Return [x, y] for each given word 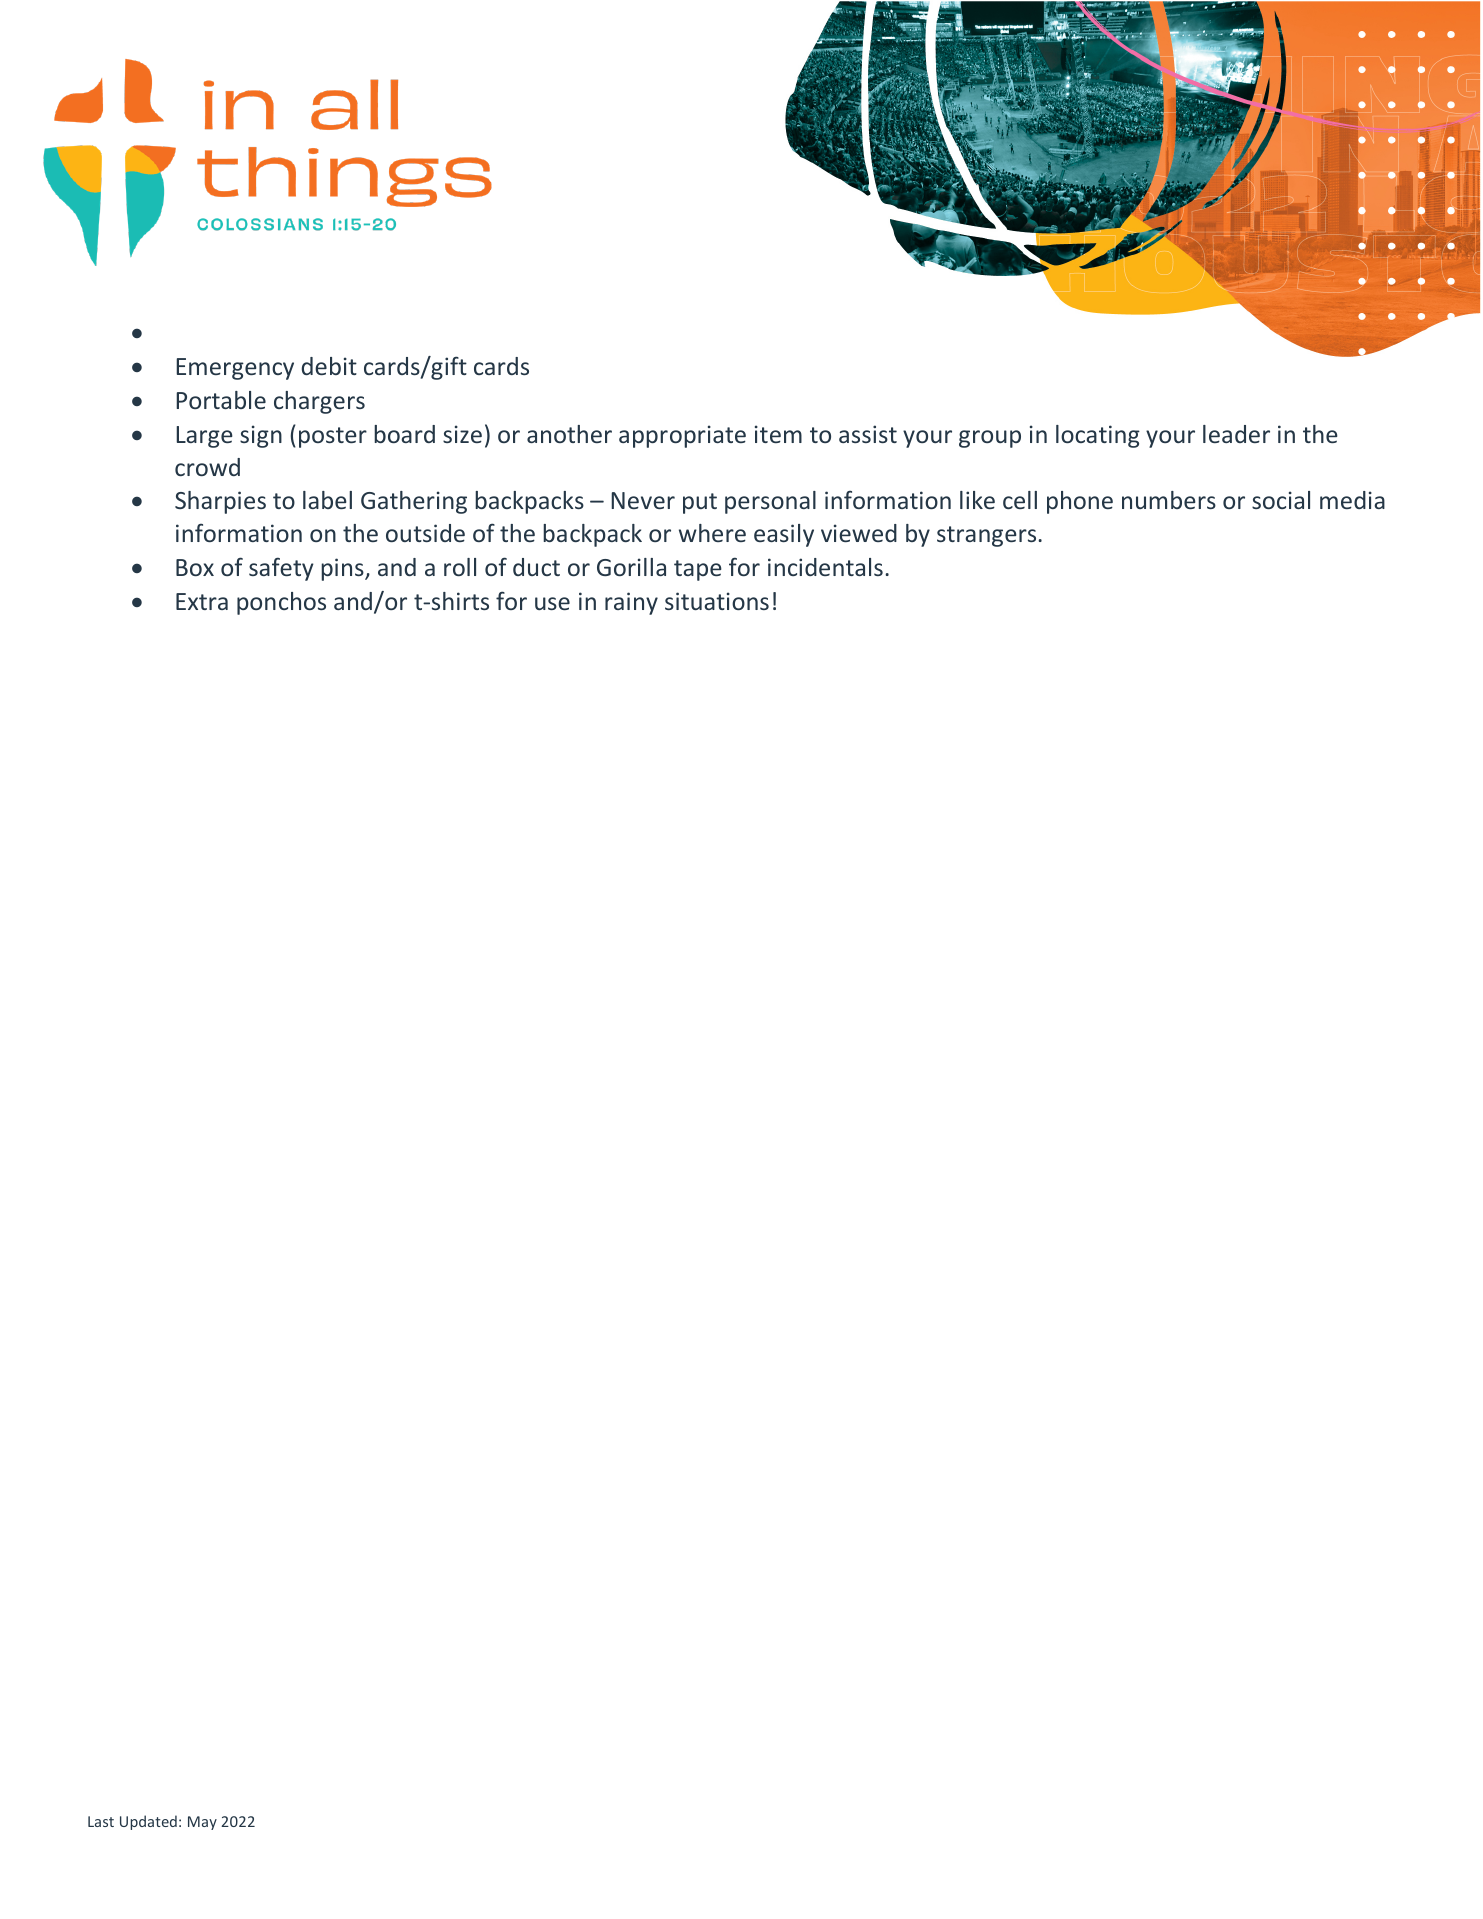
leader [1236, 434]
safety [281, 569]
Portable [221, 400]
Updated [148, 1822]
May [202, 1823]
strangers [988, 536]
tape [698, 570]
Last [101, 1821]
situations [717, 601]
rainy [631, 603]
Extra [202, 601]
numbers [1169, 500]
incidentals [825, 567]
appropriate [682, 436]
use [552, 603]
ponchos [281, 603]
